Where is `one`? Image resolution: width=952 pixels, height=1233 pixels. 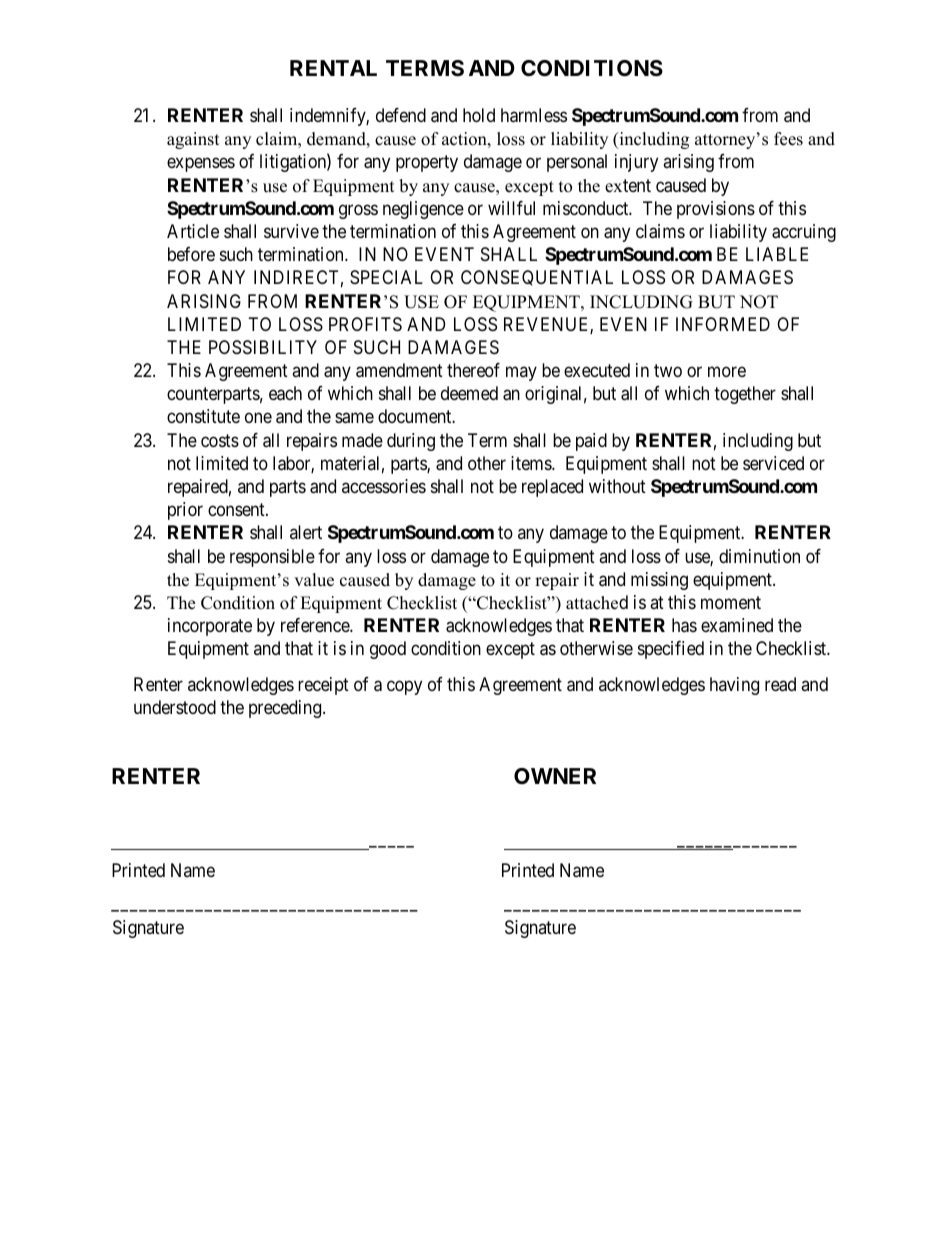 one is located at coordinates (258, 418).
